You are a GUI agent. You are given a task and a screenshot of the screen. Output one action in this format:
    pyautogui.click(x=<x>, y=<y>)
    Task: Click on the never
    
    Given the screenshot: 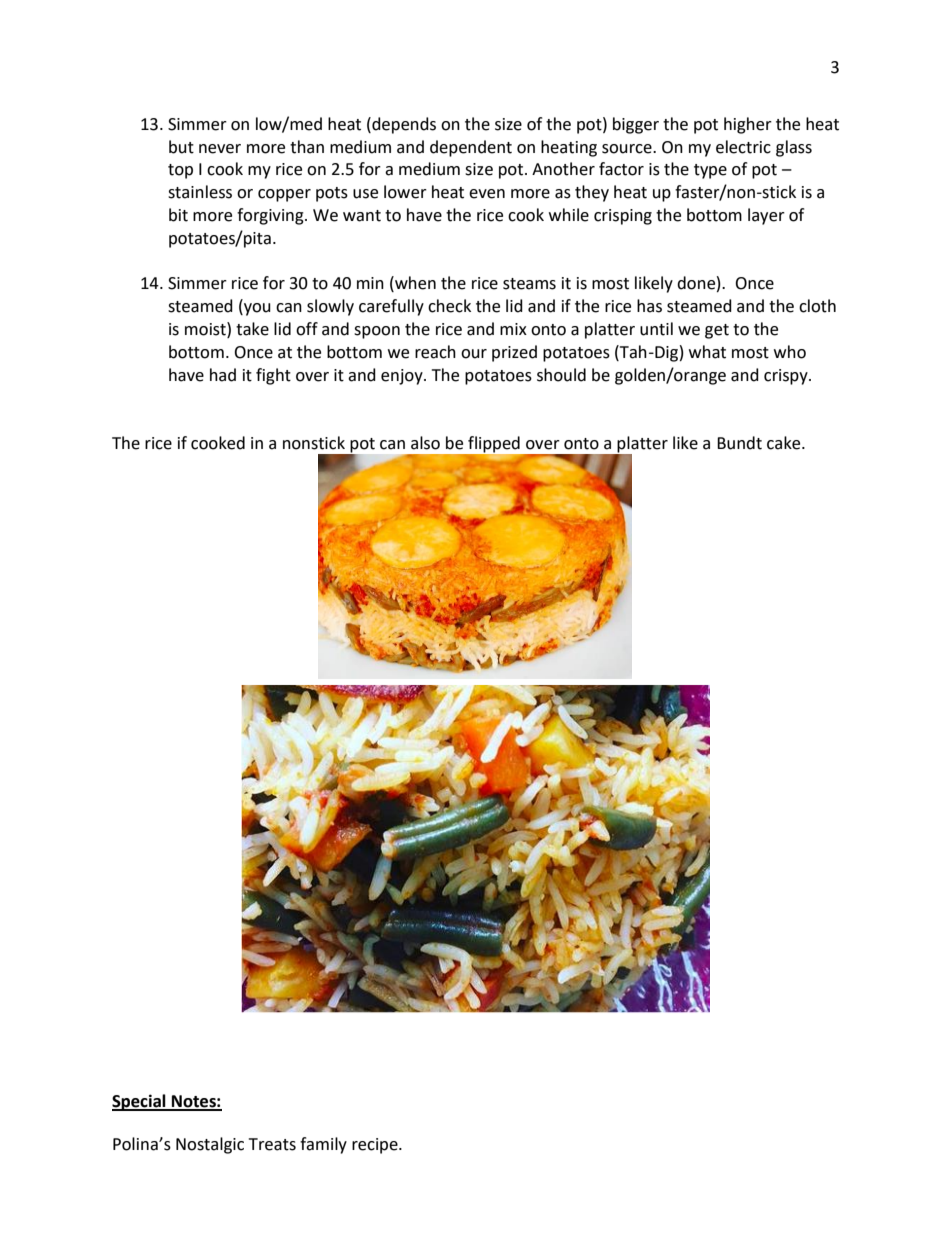 What is the action you would take?
    pyautogui.click(x=220, y=149)
